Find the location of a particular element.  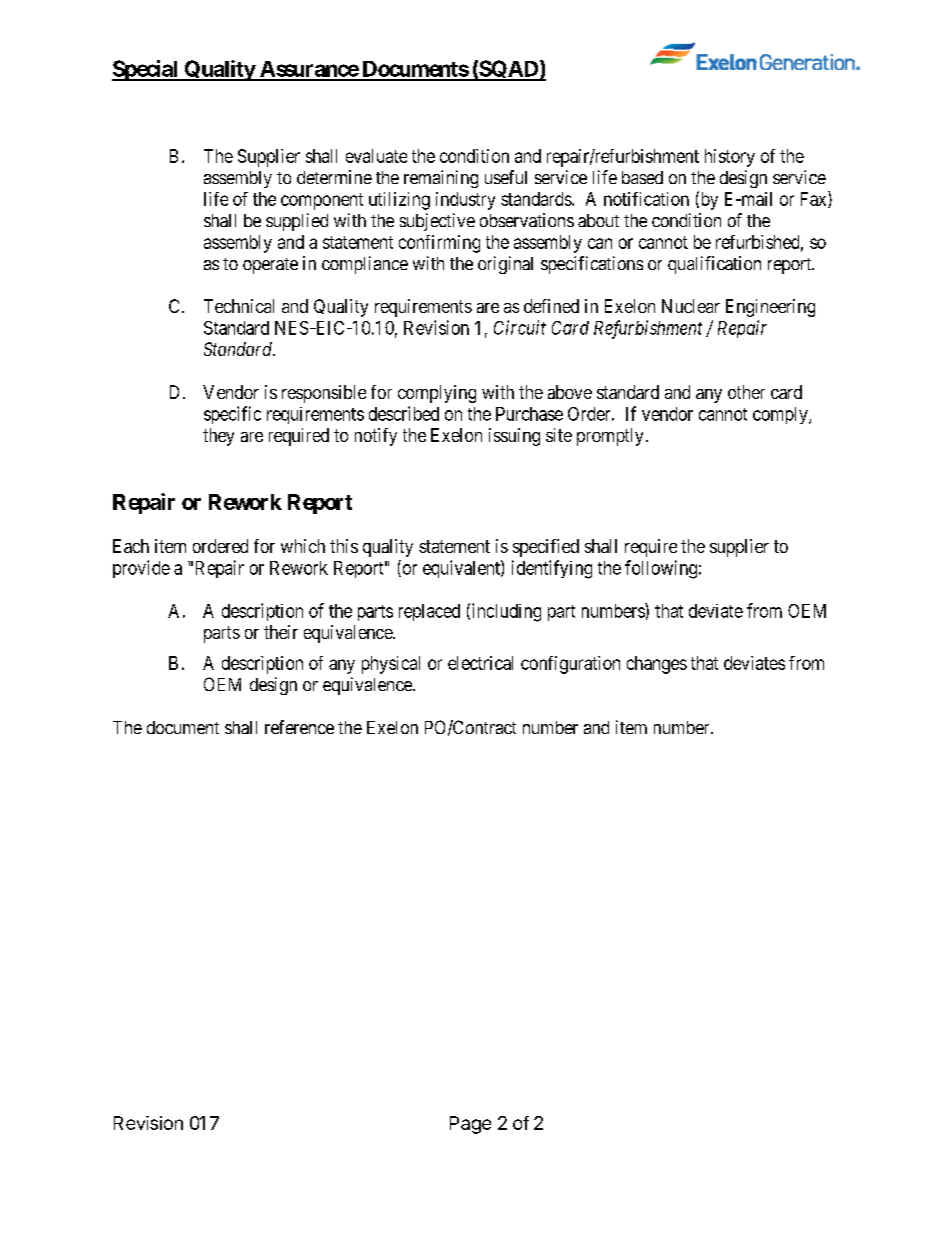

Special is located at coordinates (146, 70).
